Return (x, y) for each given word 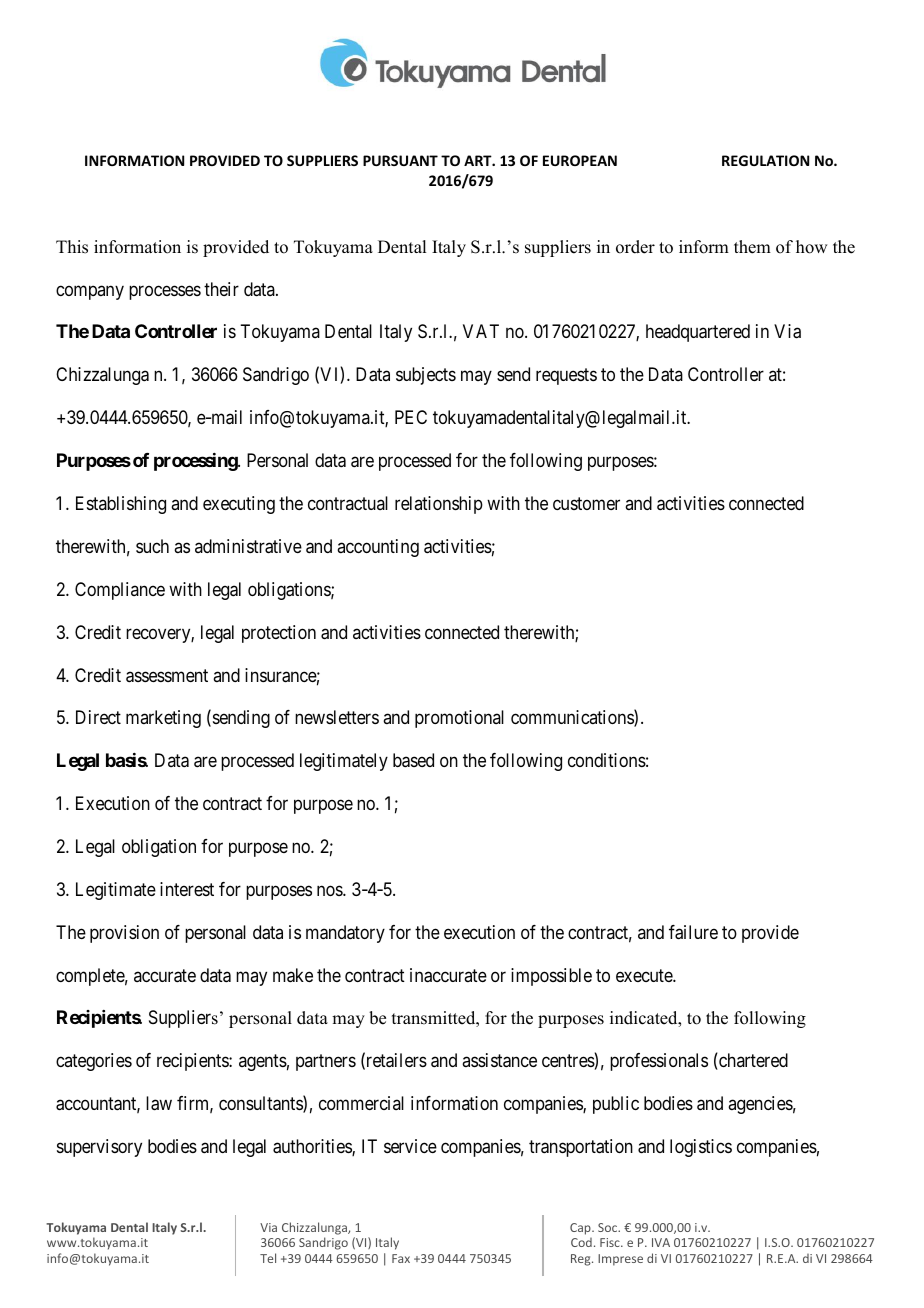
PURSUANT (400, 160)
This (72, 247)
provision (124, 934)
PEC (411, 417)
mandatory (345, 934)
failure (693, 932)
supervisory (99, 1148)
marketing (163, 719)
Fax (401, 1258)
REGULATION (765, 160)
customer (586, 503)
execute (645, 975)
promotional (459, 719)
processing (196, 462)
